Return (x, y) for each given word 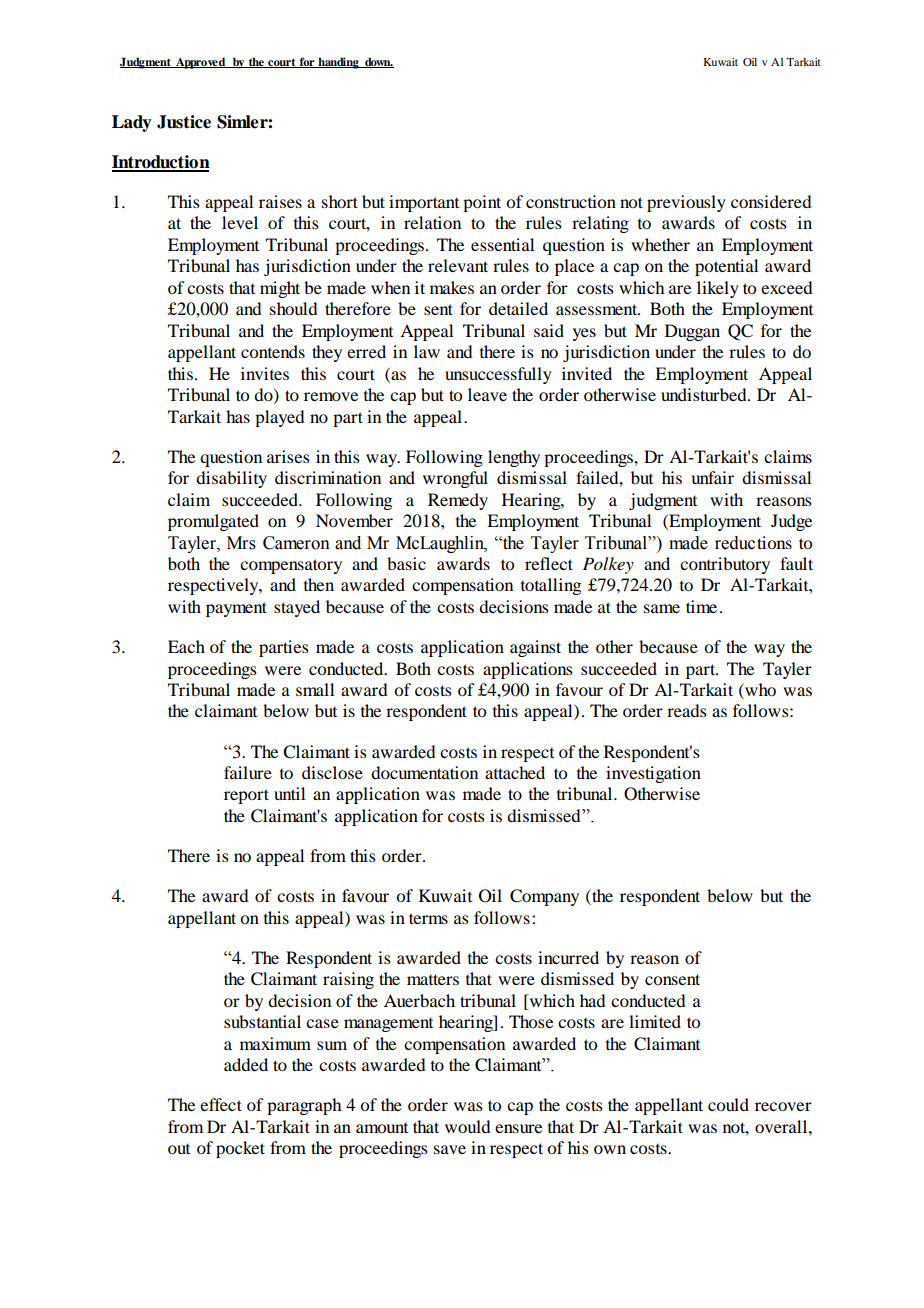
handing (338, 63)
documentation (424, 772)
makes (452, 287)
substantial (262, 1021)
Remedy (458, 501)
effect (221, 1104)
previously (686, 203)
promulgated (213, 522)
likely (718, 289)
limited (655, 1021)
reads (687, 710)
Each (186, 646)
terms (428, 918)
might (280, 289)
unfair (712, 477)
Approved (201, 63)
